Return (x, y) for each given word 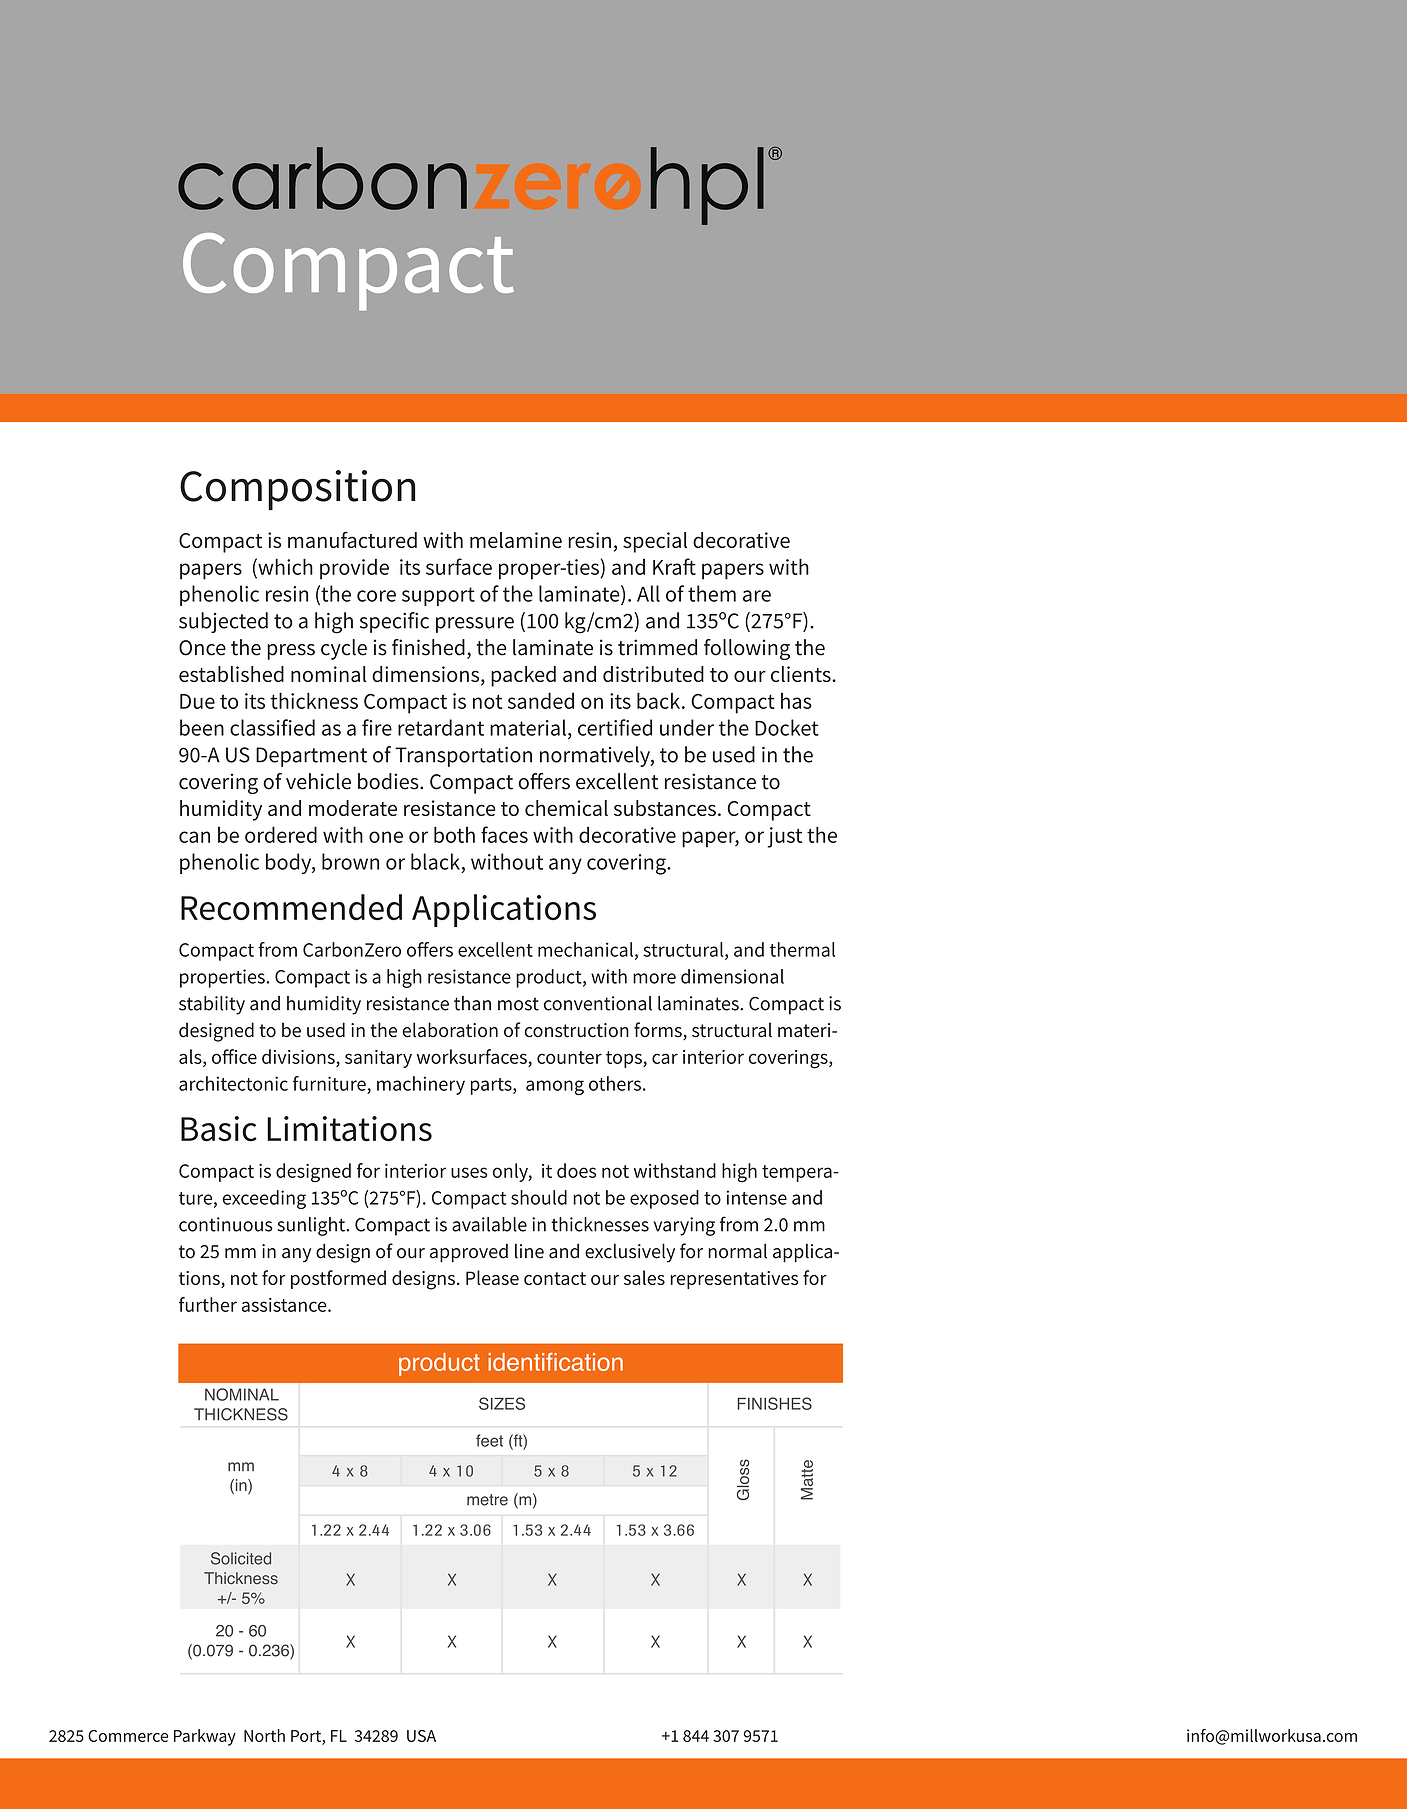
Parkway (205, 1737)
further (208, 1304)
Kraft (674, 566)
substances (665, 808)
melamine (516, 540)
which (284, 566)
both (454, 834)
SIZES (502, 1403)
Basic (219, 1129)
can (194, 837)
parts (492, 1086)
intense (757, 1197)
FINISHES (774, 1403)
